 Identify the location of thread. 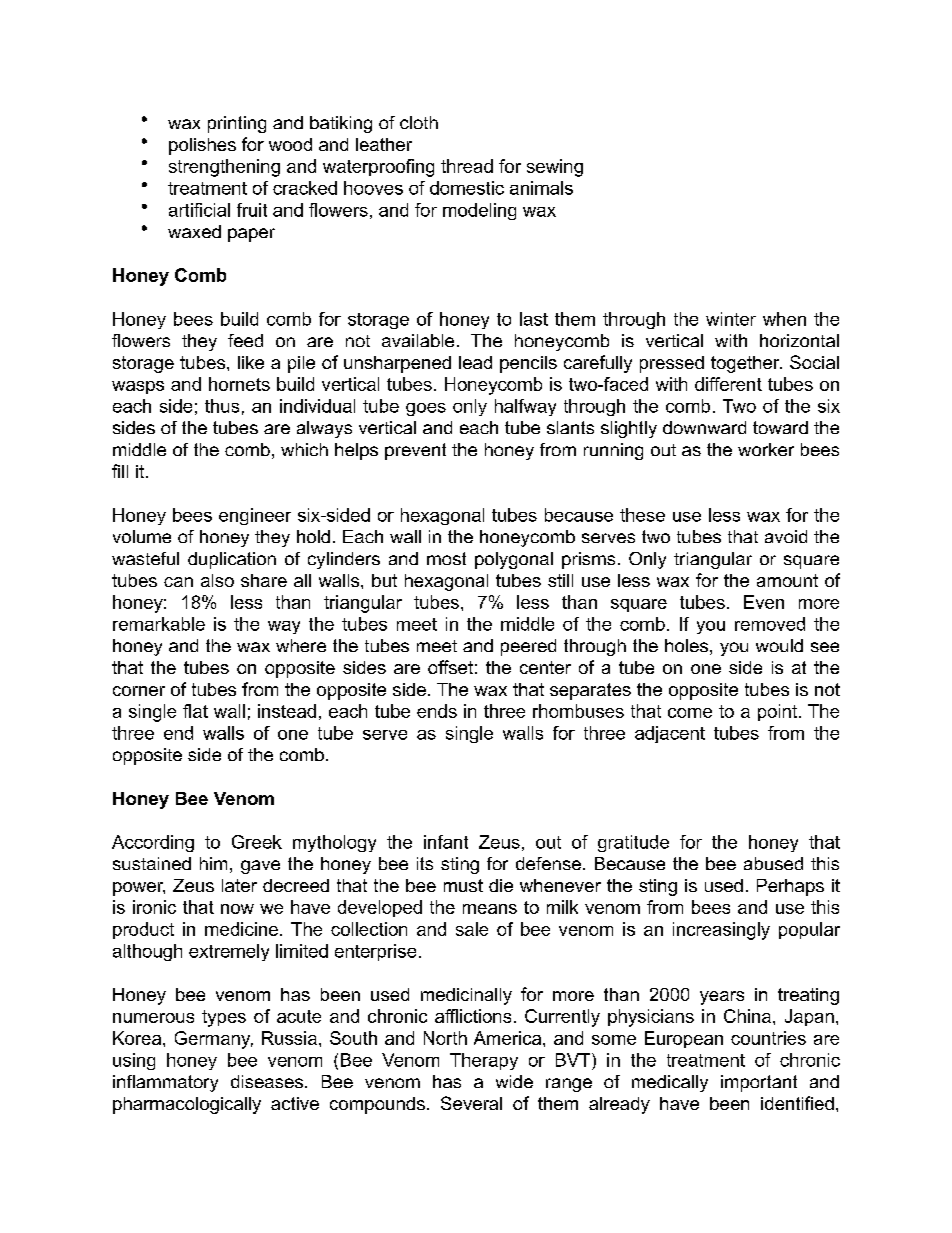
(467, 166).
